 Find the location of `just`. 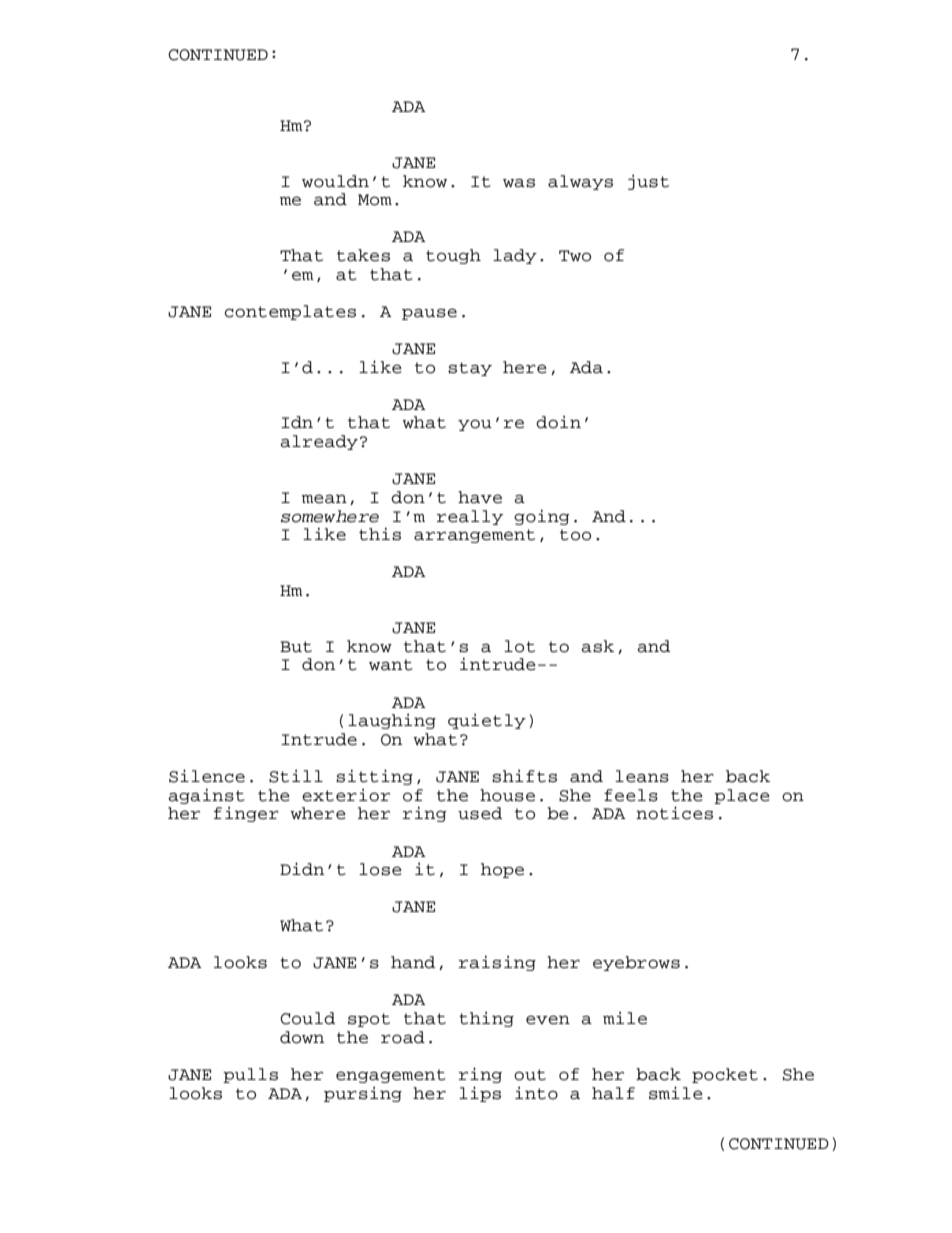

just is located at coordinates (648, 182).
